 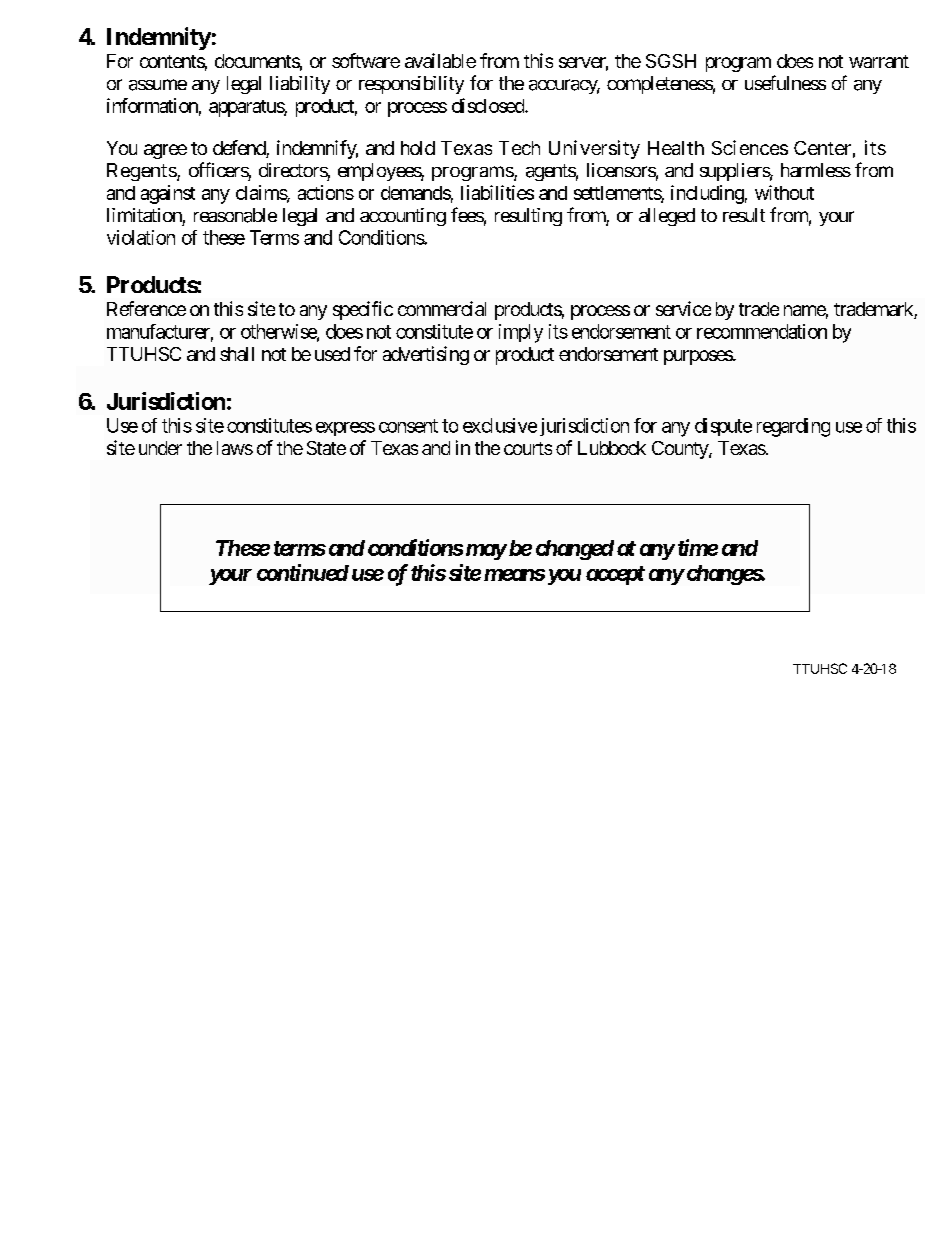 I want to click on without, so click(x=784, y=192).
